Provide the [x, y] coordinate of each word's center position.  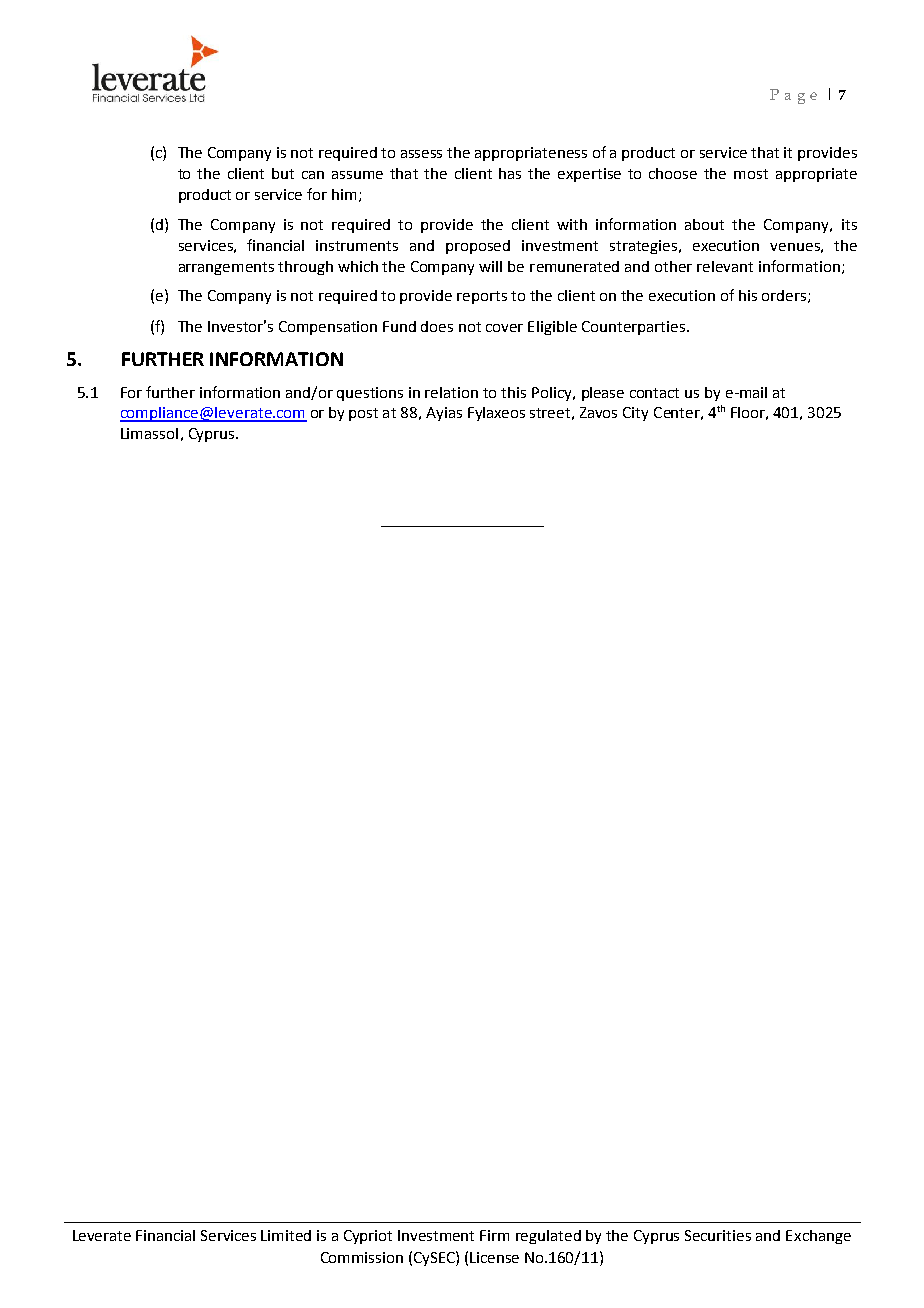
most [751, 174]
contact [654, 393]
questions [370, 394]
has [510, 173]
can [313, 175]
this [513, 392]
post [363, 414]
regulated [548, 1237]
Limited [286, 1235]
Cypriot [368, 1237]
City [635, 414]
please [603, 394]
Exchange [818, 1237]
